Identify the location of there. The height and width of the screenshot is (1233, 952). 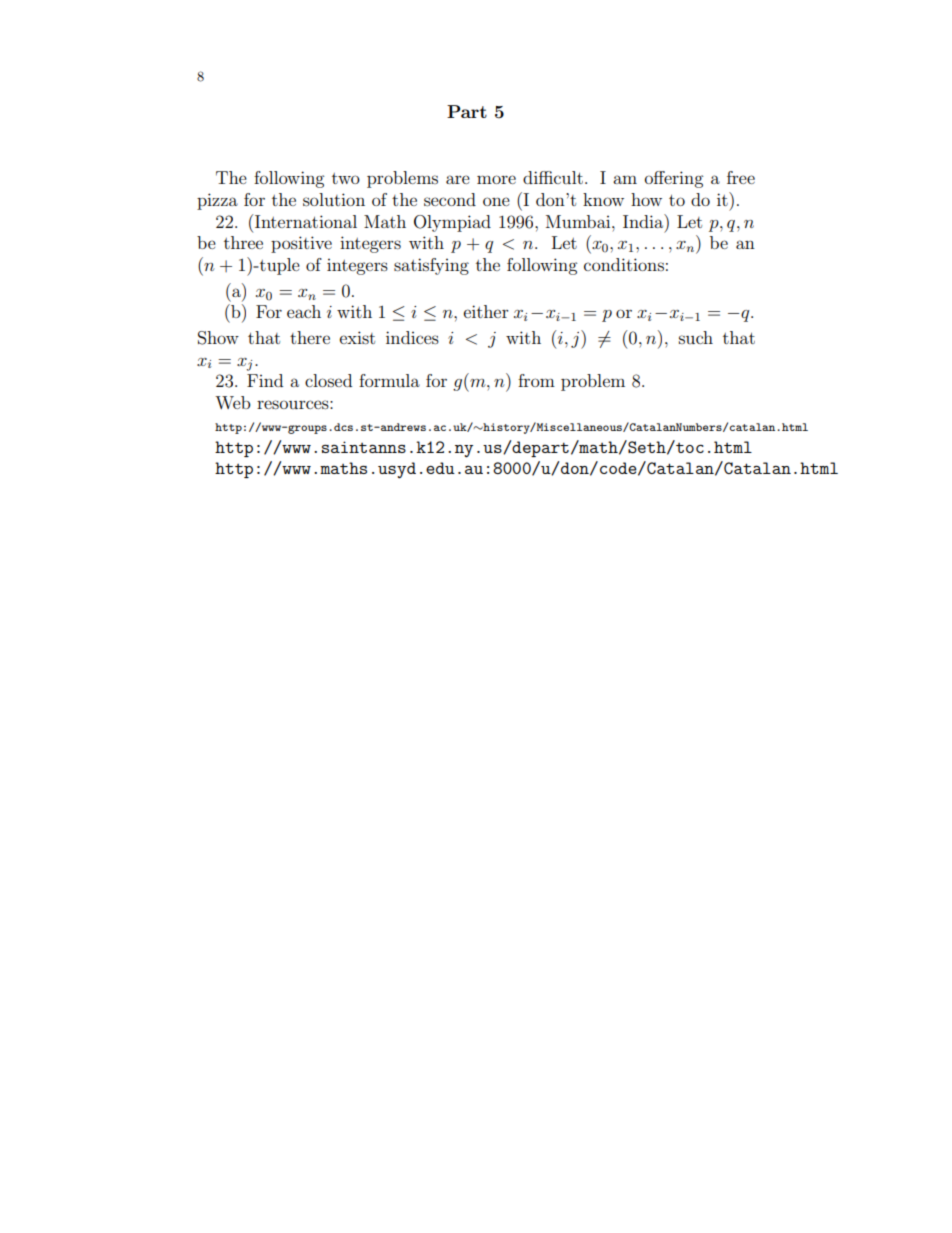
(310, 337).
